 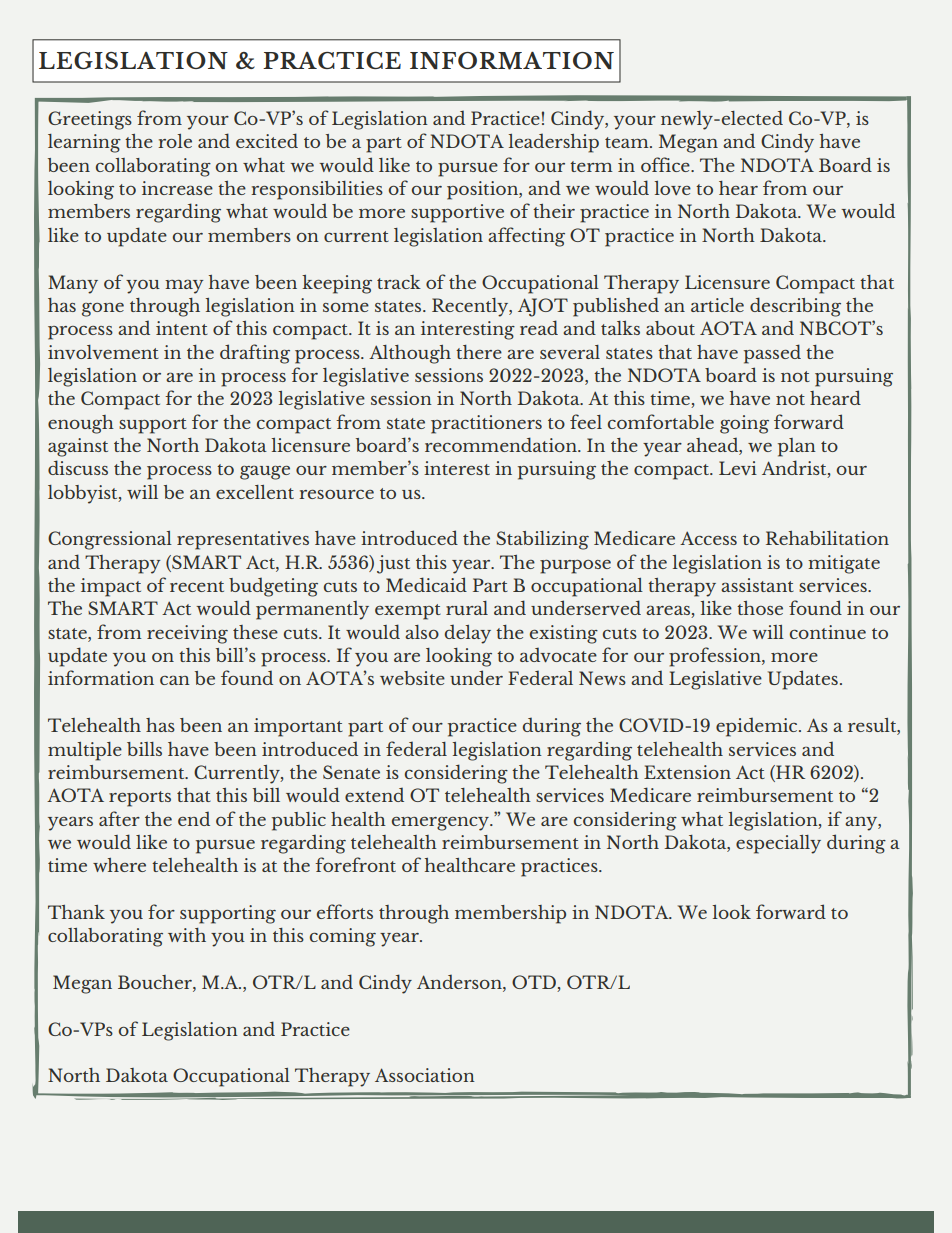 I want to click on those, so click(x=760, y=608).
